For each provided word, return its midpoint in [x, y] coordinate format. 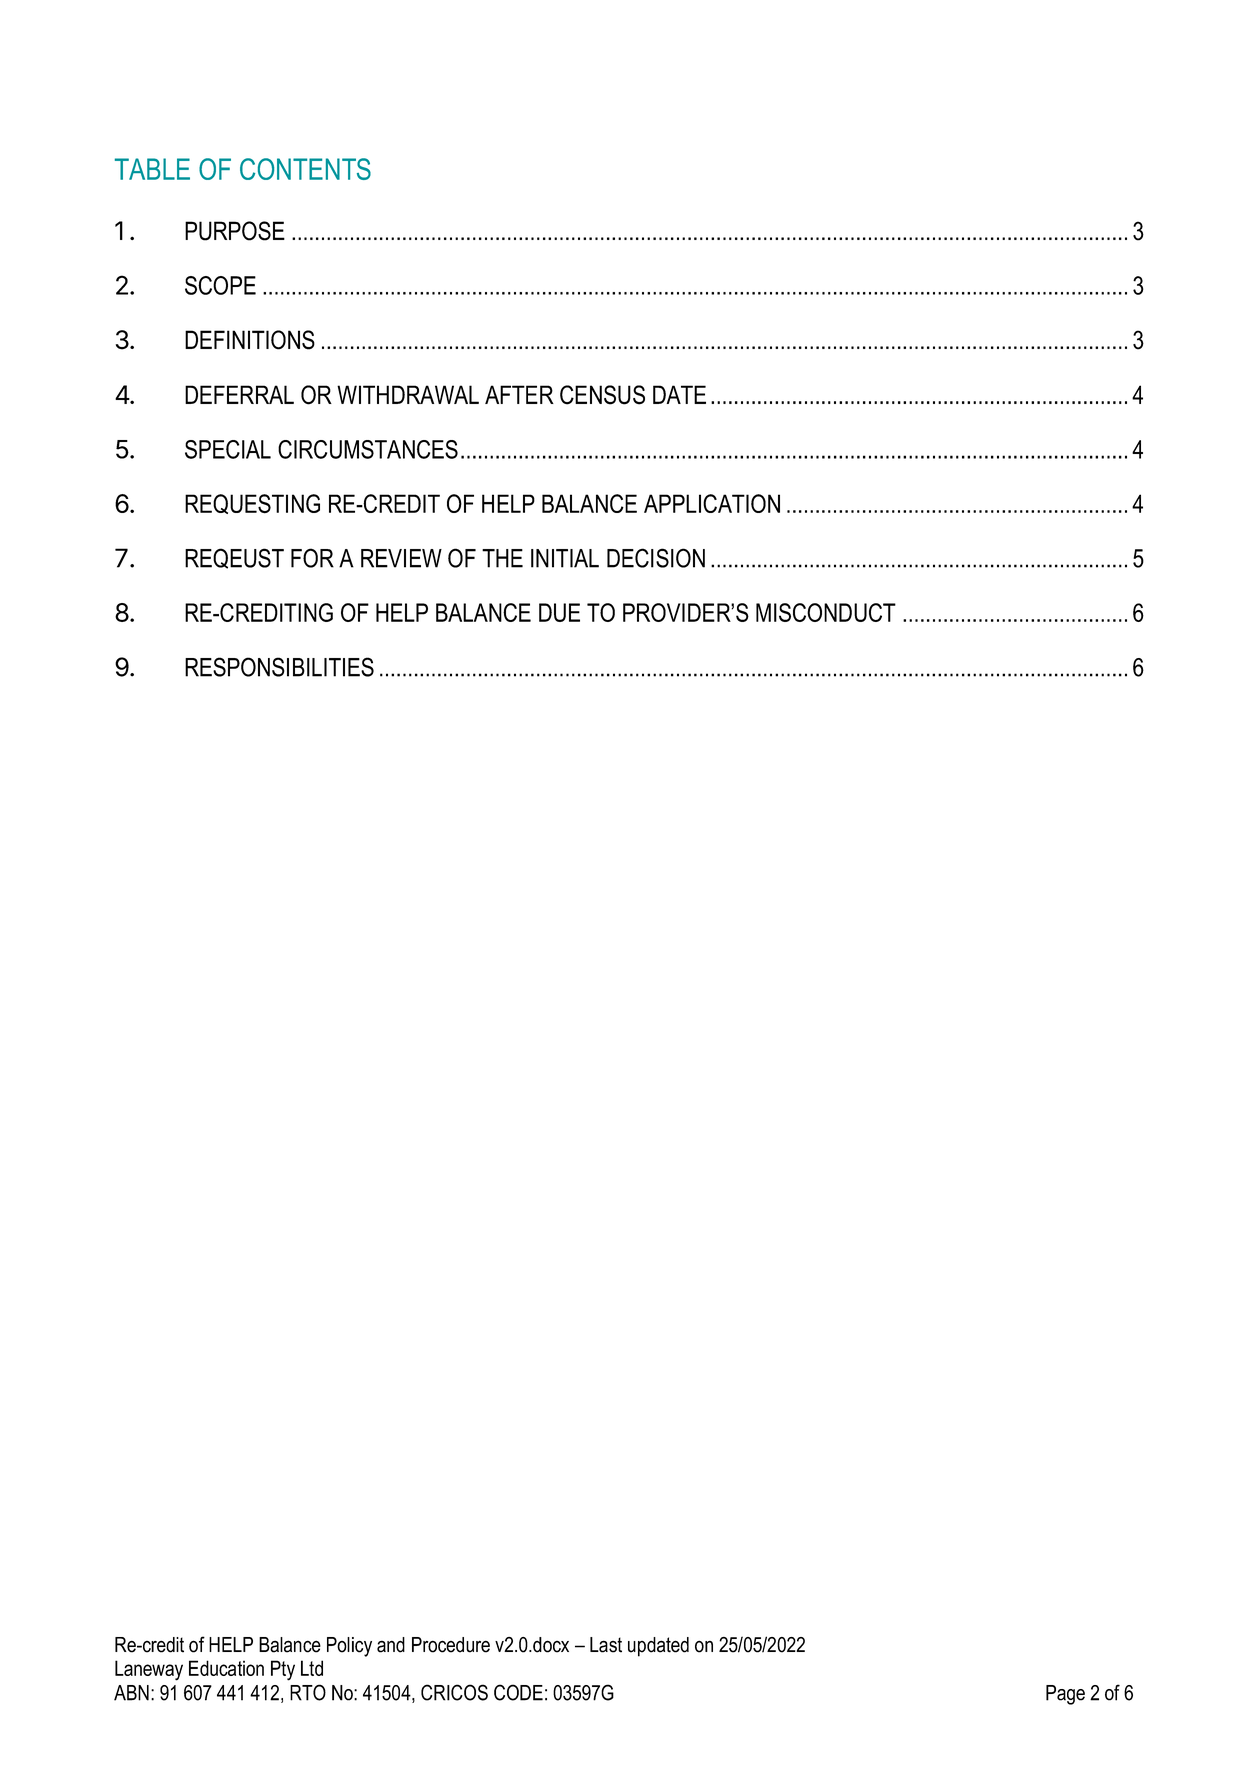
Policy [349, 1647]
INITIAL [565, 558]
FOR [312, 558]
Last [606, 1645]
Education [226, 1668]
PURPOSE [235, 231]
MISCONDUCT [826, 612]
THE [502, 558]
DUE [559, 612]
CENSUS [602, 395]
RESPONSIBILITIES [279, 667]
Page [1065, 1695]
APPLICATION [712, 503]
